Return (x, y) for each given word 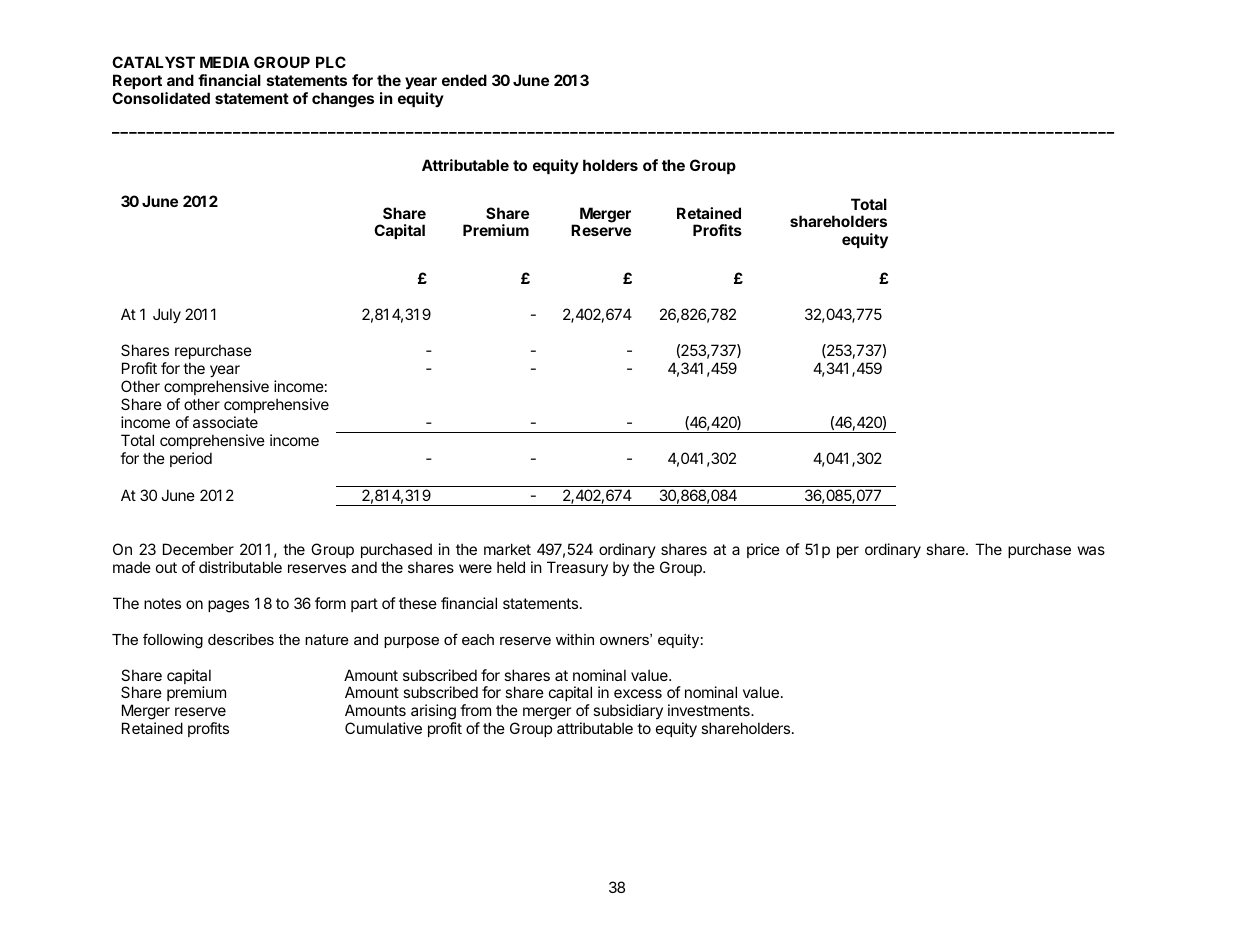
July (167, 315)
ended (464, 80)
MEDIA (225, 62)
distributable (240, 567)
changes (343, 100)
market (507, 549)
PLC (331, 62)
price (763, 550)
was (1091, 550)
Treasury (577, 568)
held (511, 567)
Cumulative (383, 728)
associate (225, 422)
